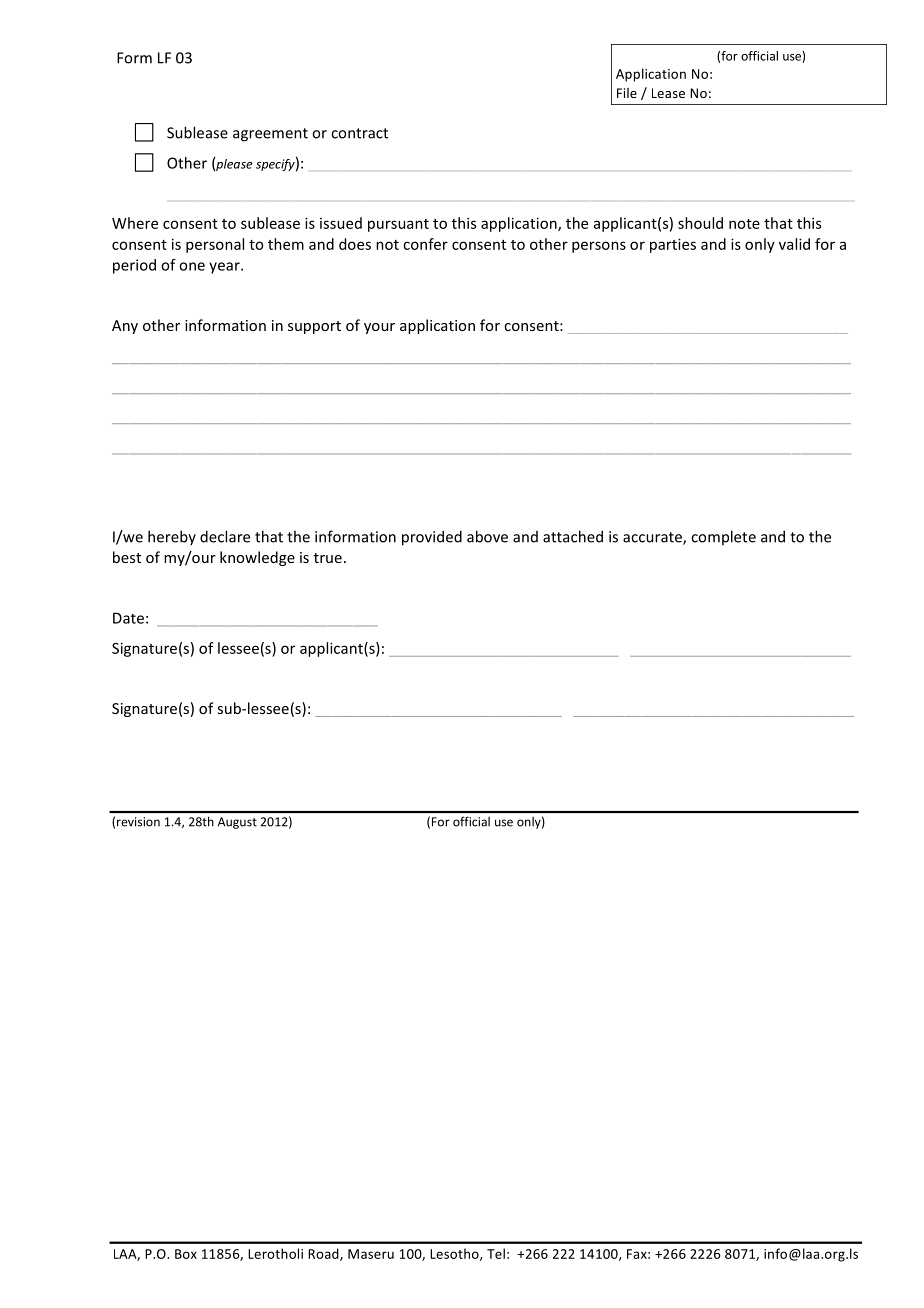 The image size is (924, 1308). What do you see at coordinates (359, 133) in the screenshot?
I see `contract` at bounding box center [359, 133].
